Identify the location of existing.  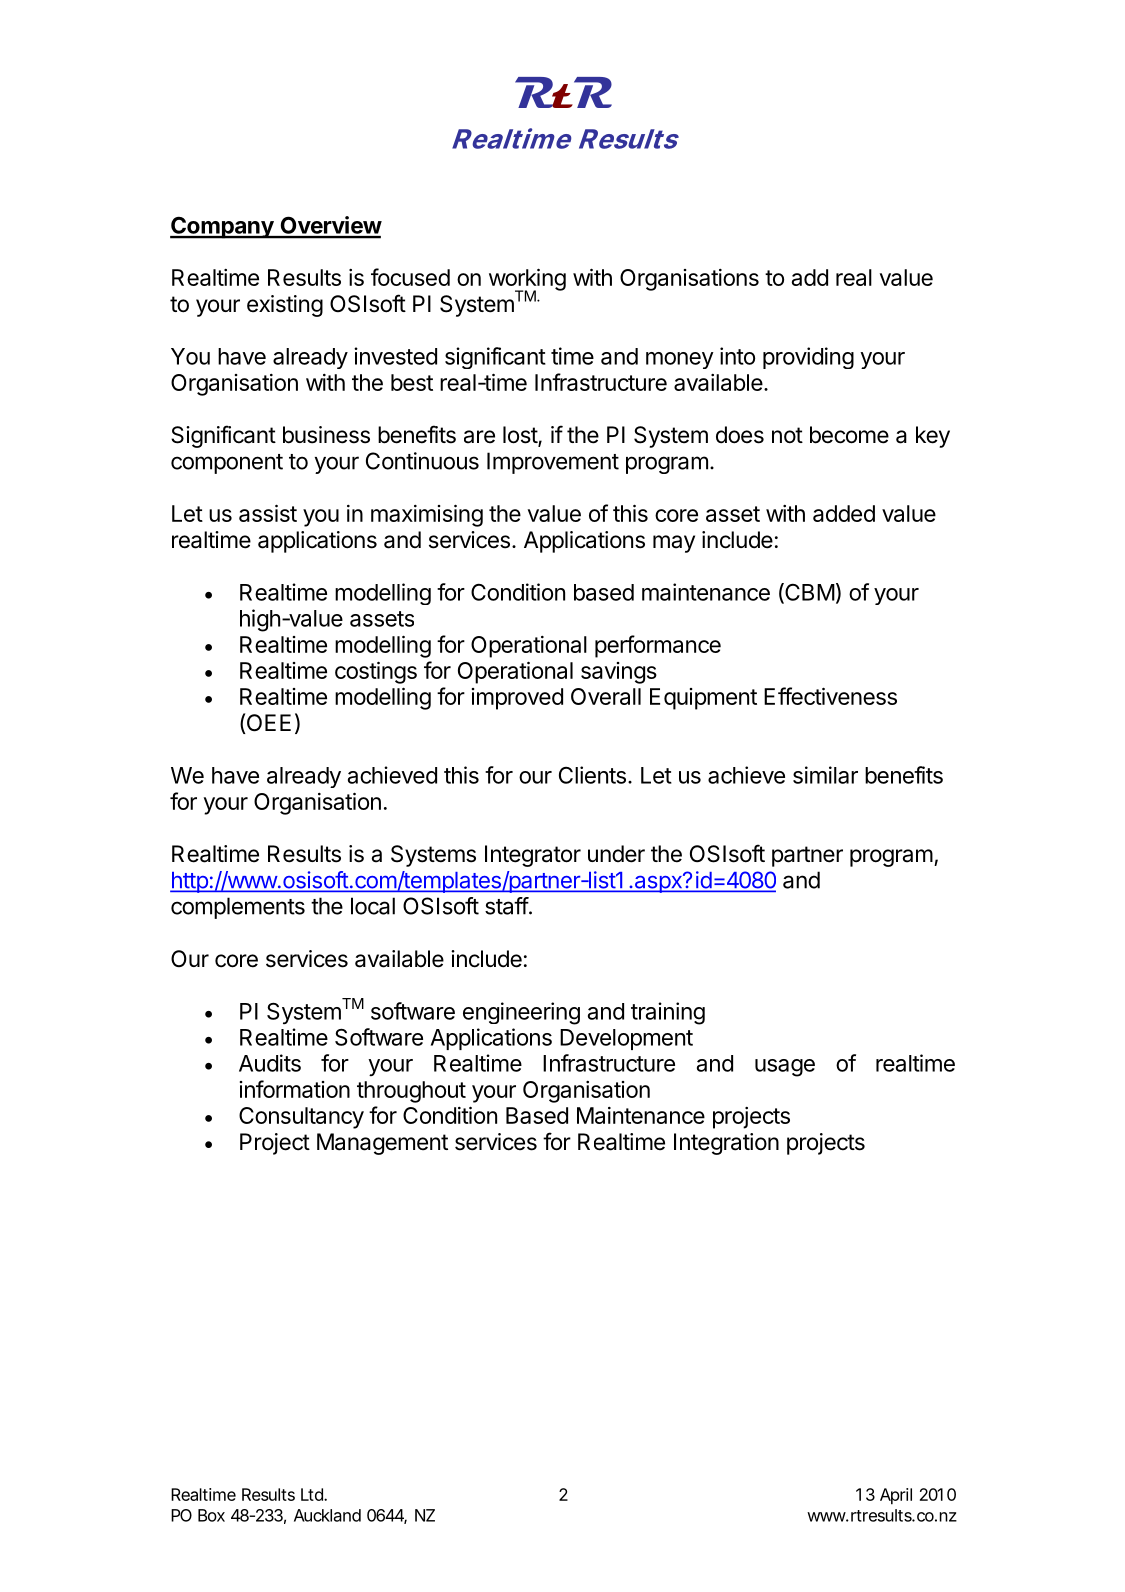
(285, 306).
